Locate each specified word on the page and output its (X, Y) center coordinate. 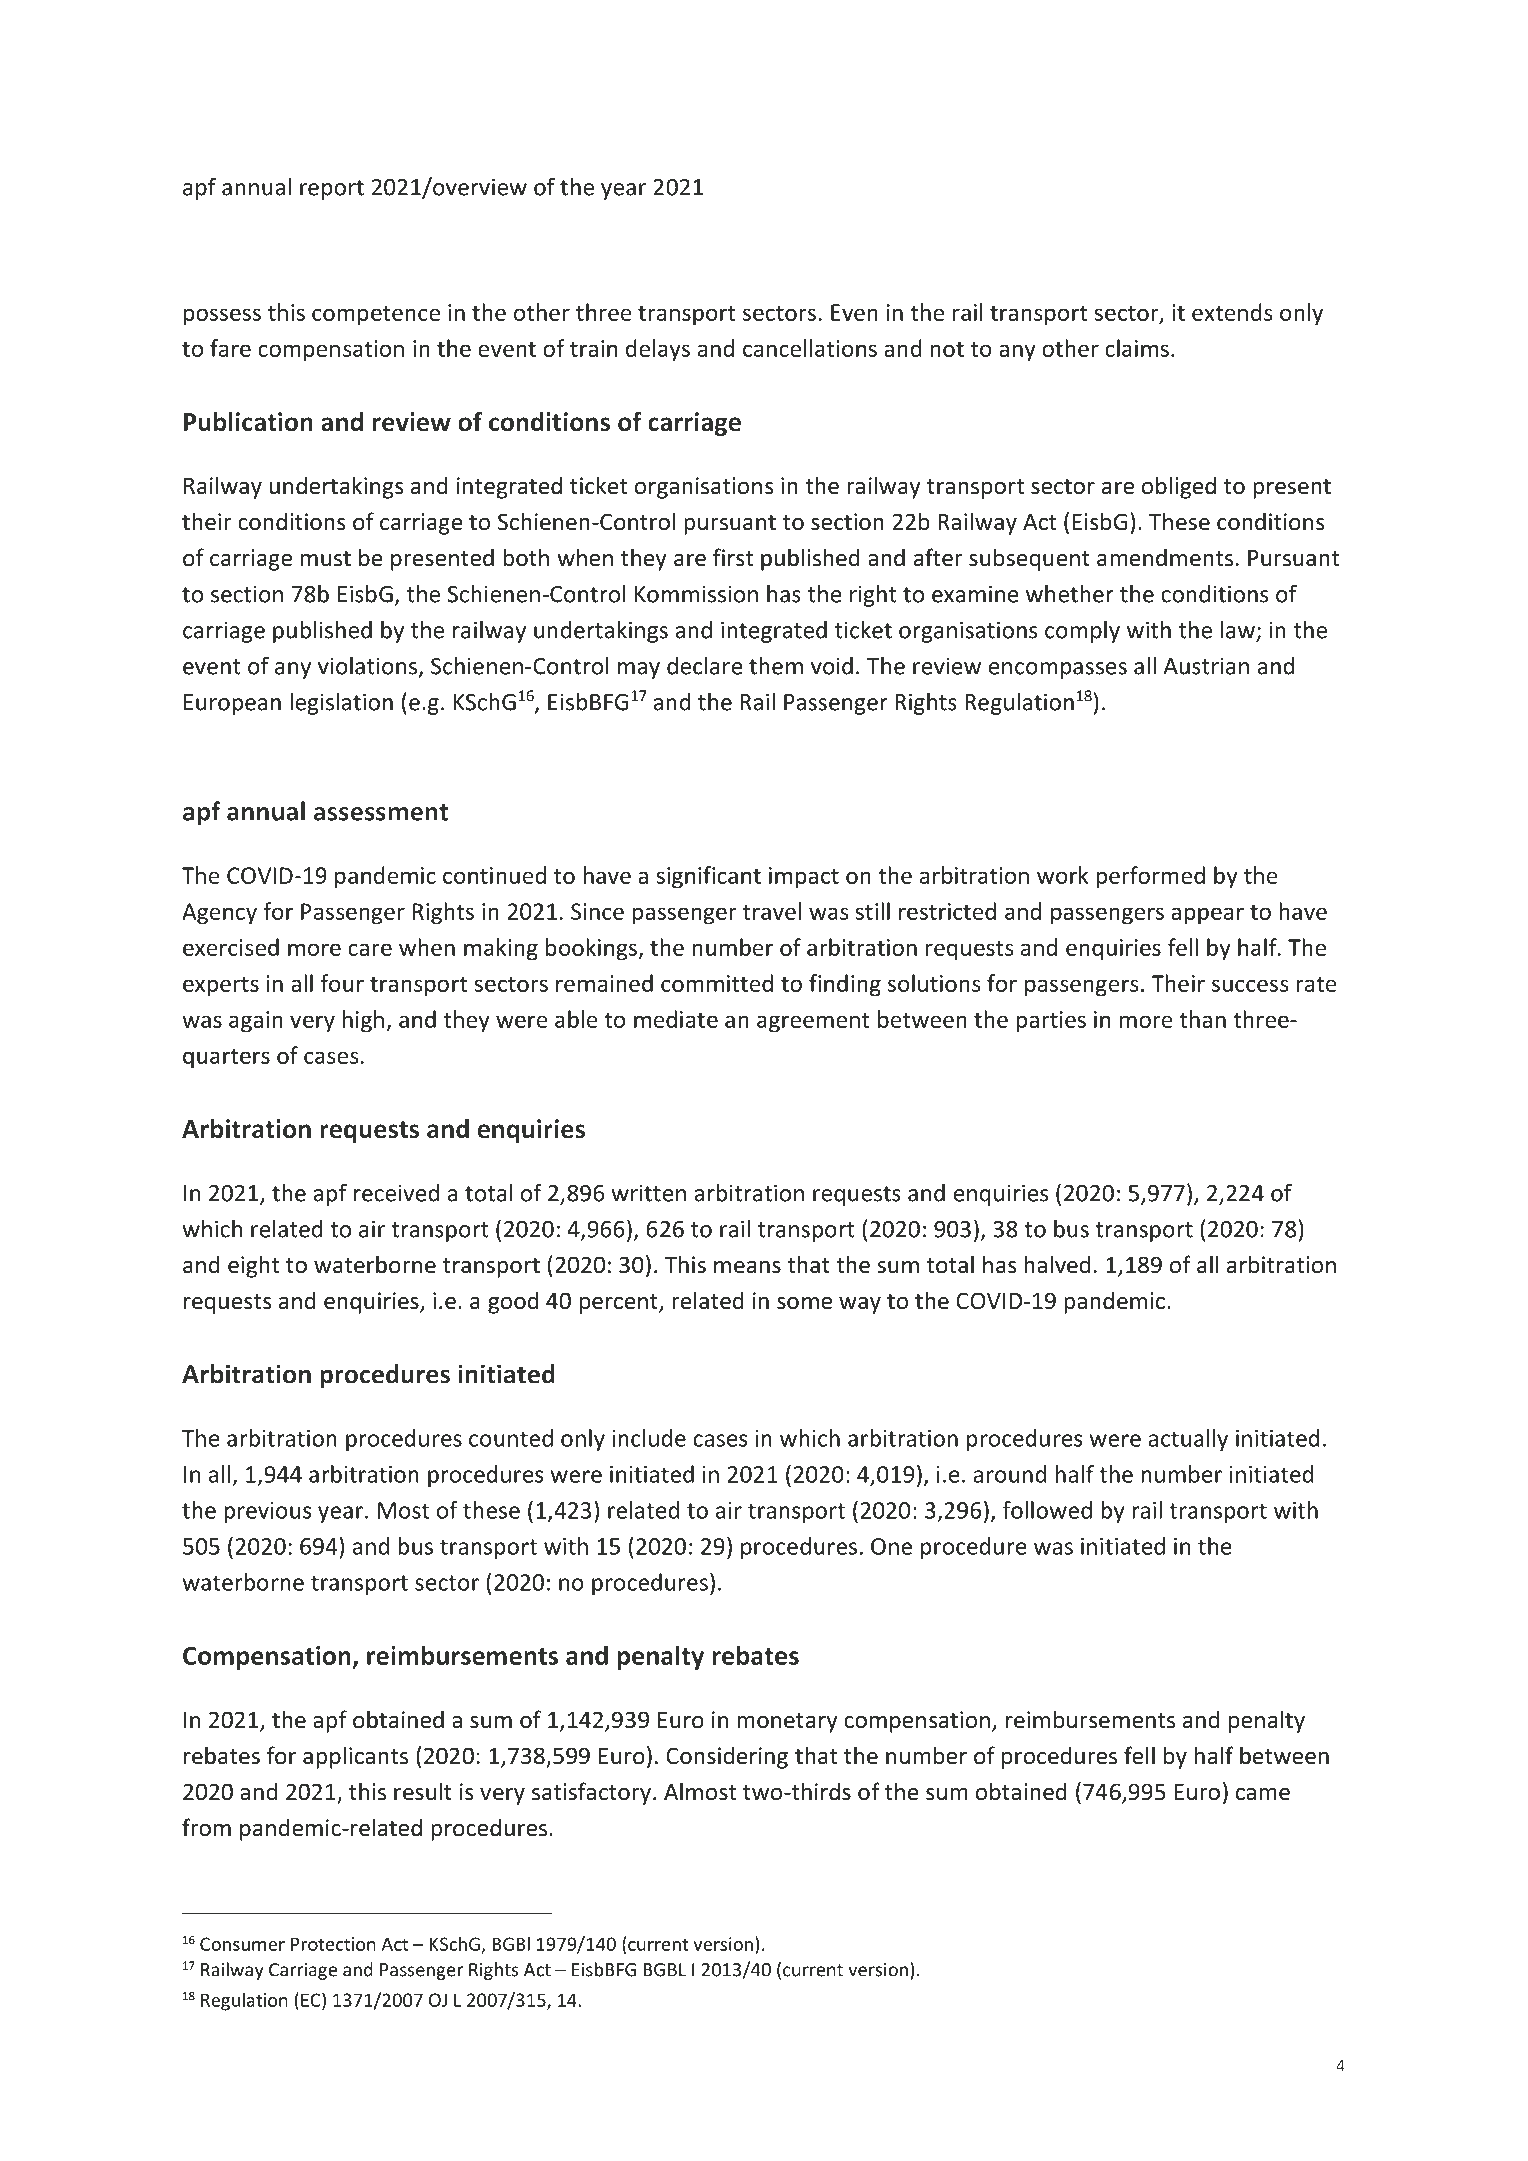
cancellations (810, 348)
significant (709, 877)
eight (253, 1266)
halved (1057, 1264)
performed (1150, 877)
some (804, 1303)
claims (1137, 348)
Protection (333, 1944)
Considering (727, 1757)
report (332, 190)
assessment (381, 812)
